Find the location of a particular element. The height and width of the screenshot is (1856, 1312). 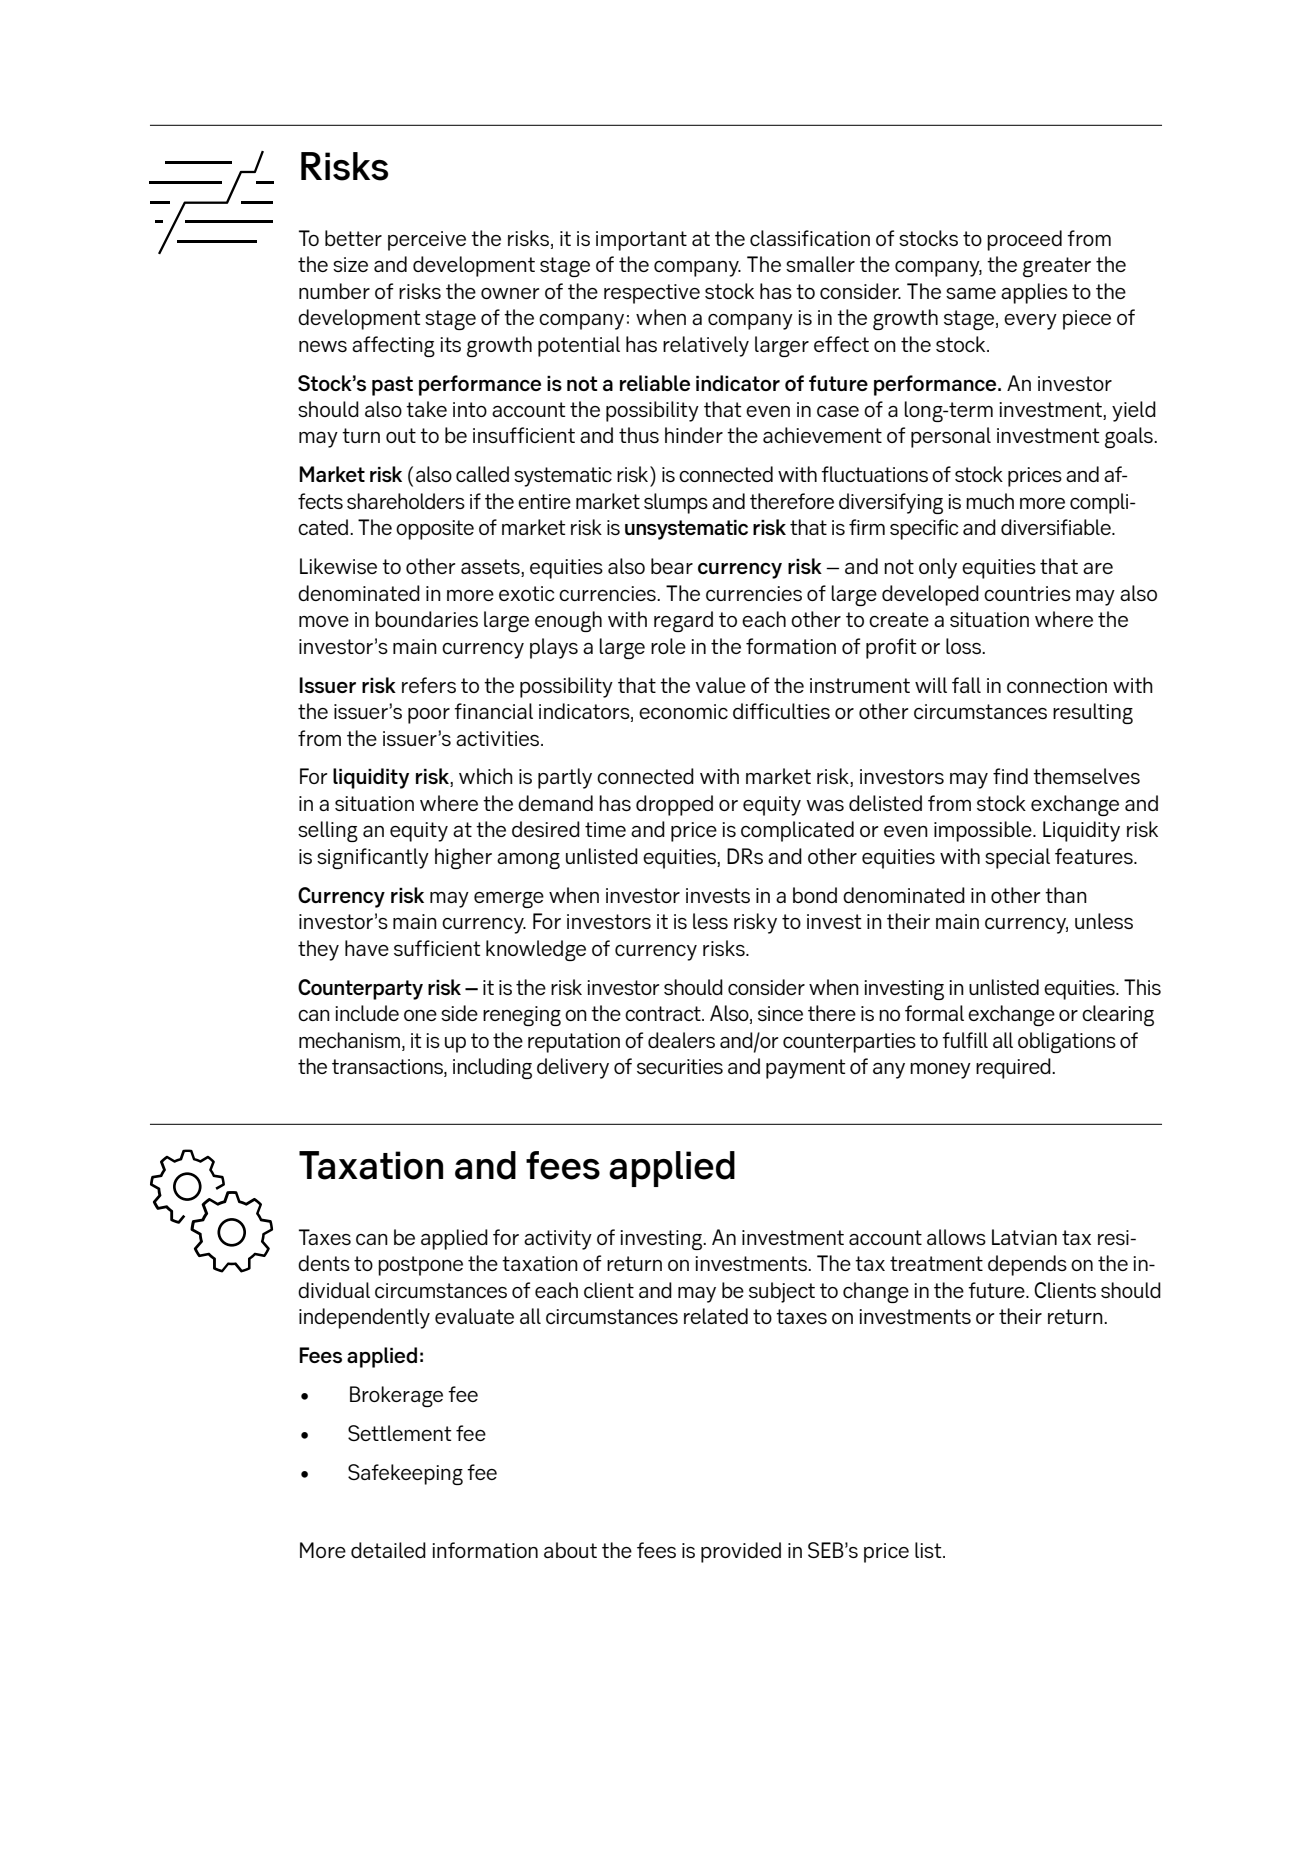

Safekeeping is located at coordinates (405, 1474).
